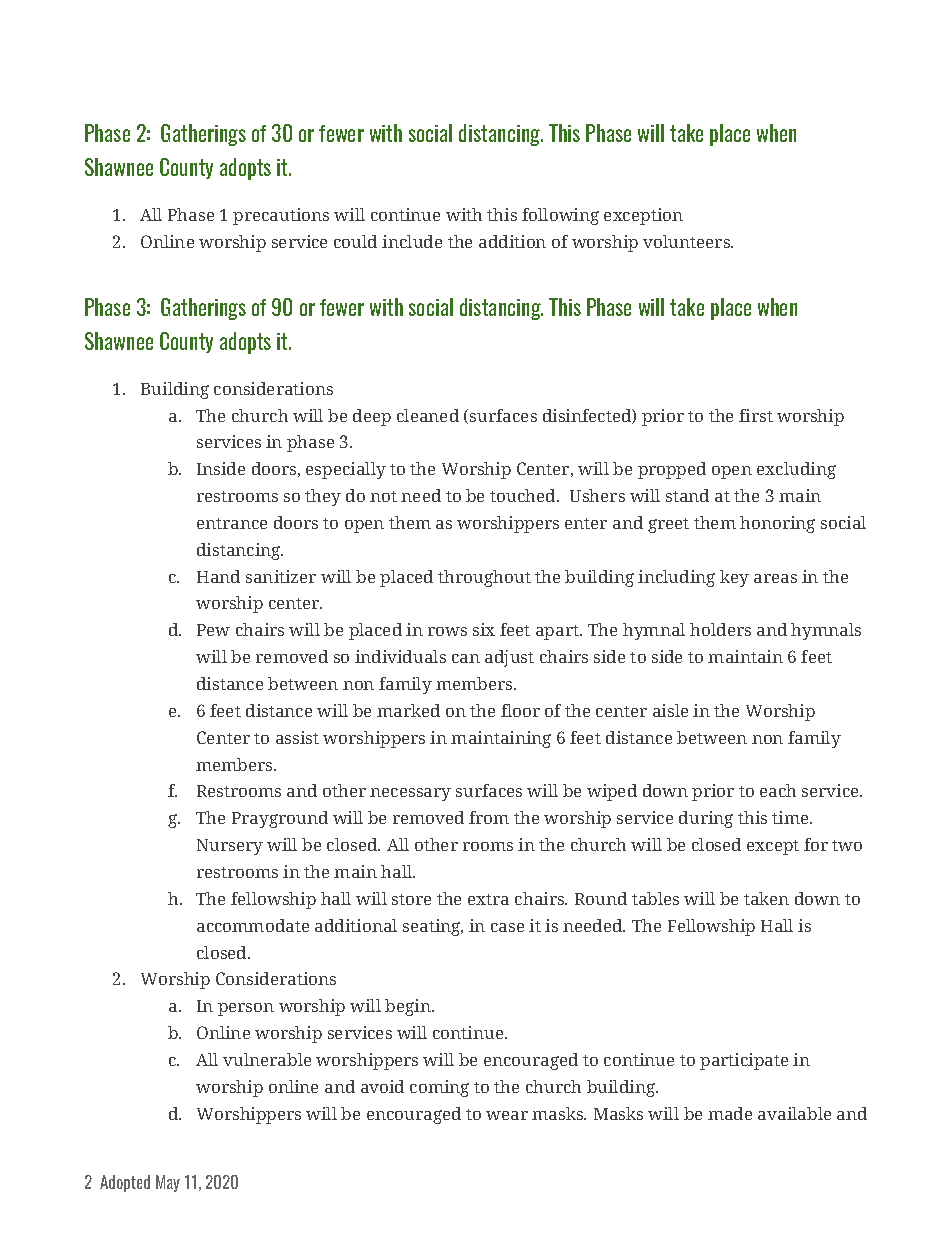  I want to click on aisle, so click(670, 710).
